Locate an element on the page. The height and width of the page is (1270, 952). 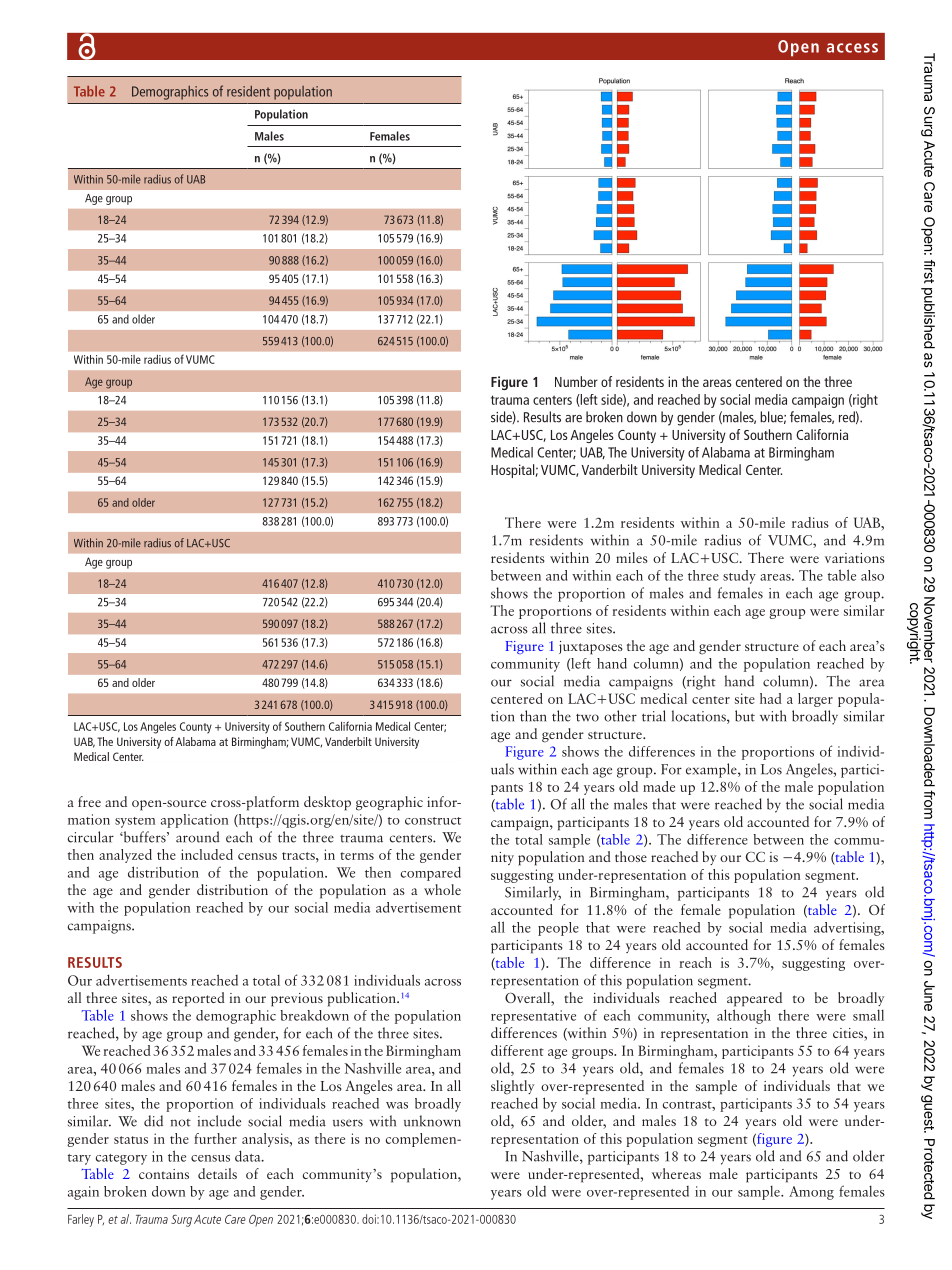
larger is located at coordinates (815, 700).
